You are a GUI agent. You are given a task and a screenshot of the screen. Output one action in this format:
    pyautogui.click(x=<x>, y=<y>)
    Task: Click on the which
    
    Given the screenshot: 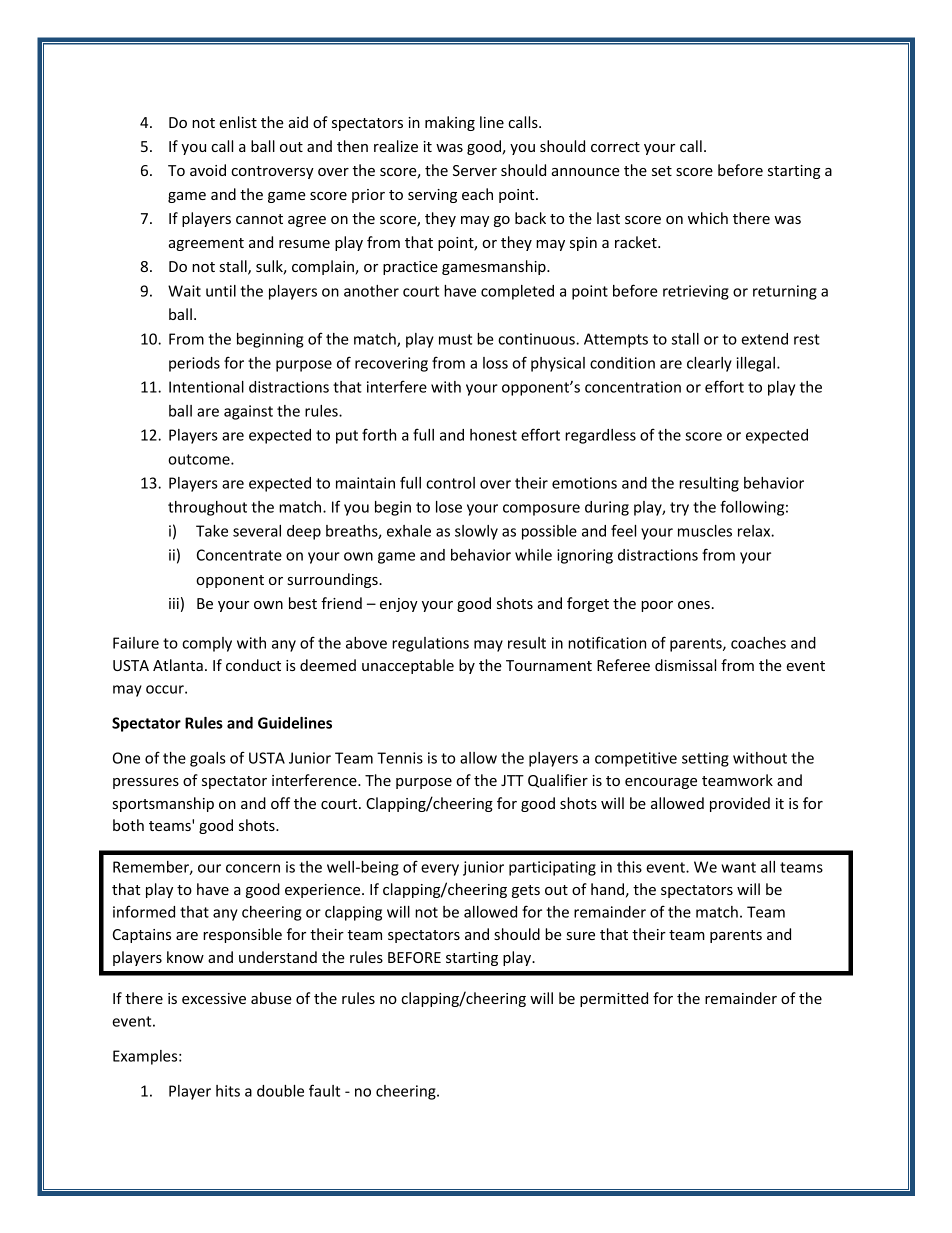 What is the action you would take?
    pyautogui.click(x=708, y=218)
